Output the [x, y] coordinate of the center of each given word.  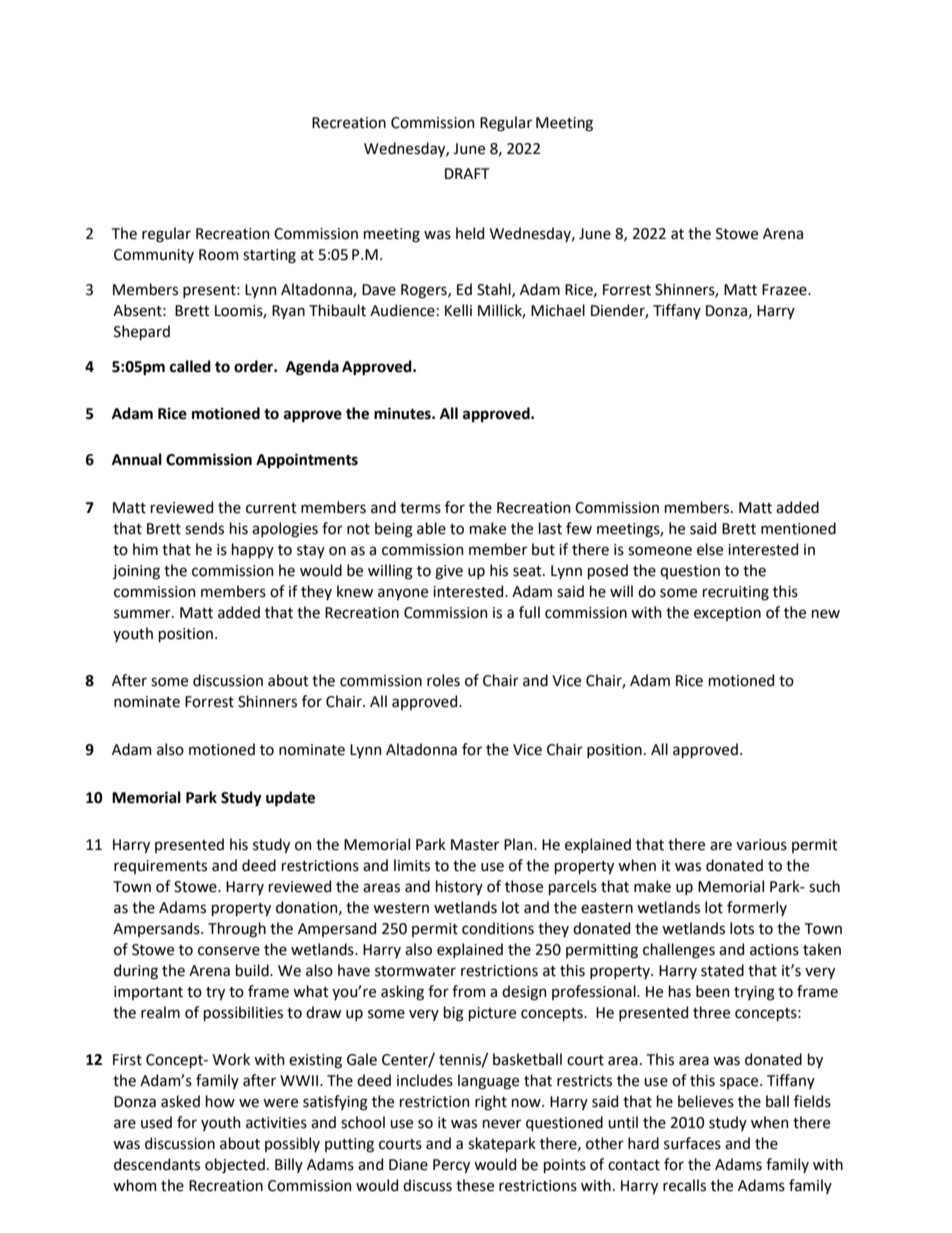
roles [443, 680]
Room [219, 255]
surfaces [692, 1143]
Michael [558, 310]
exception [727, 614]
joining [136, 572]
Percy [451, 1166]
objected [235, 1165]
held [470, 233]
